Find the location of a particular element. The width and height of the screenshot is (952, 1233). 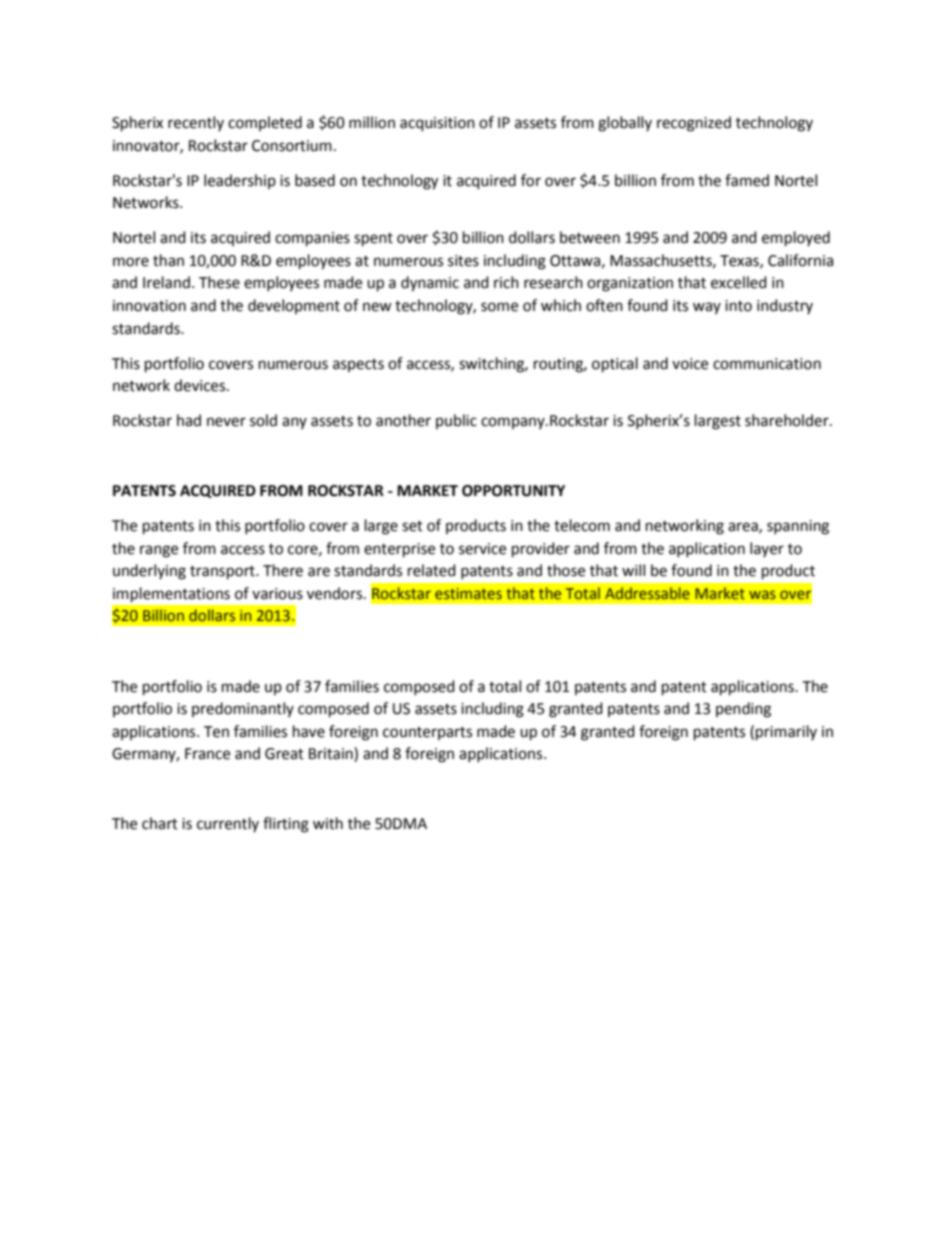

some is located at coordinates (499, 307).
